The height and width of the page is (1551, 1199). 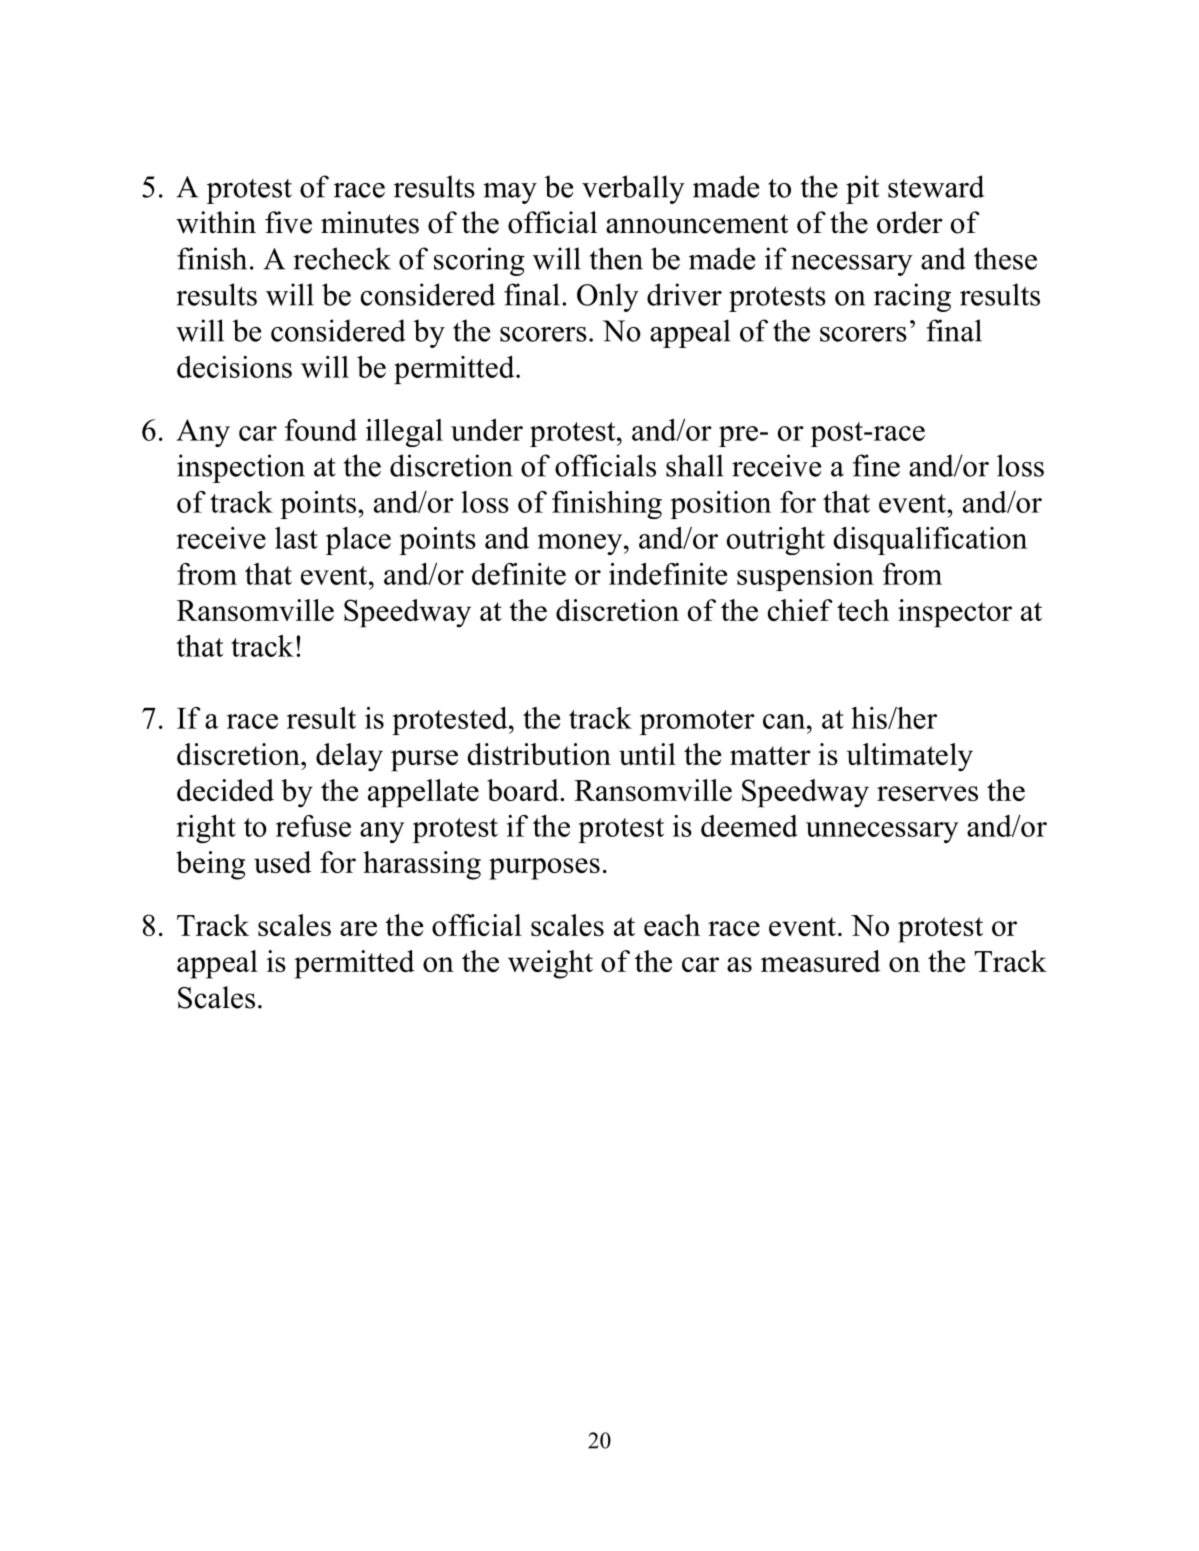 I want to click on verbally, so click(x=633, y=189).
